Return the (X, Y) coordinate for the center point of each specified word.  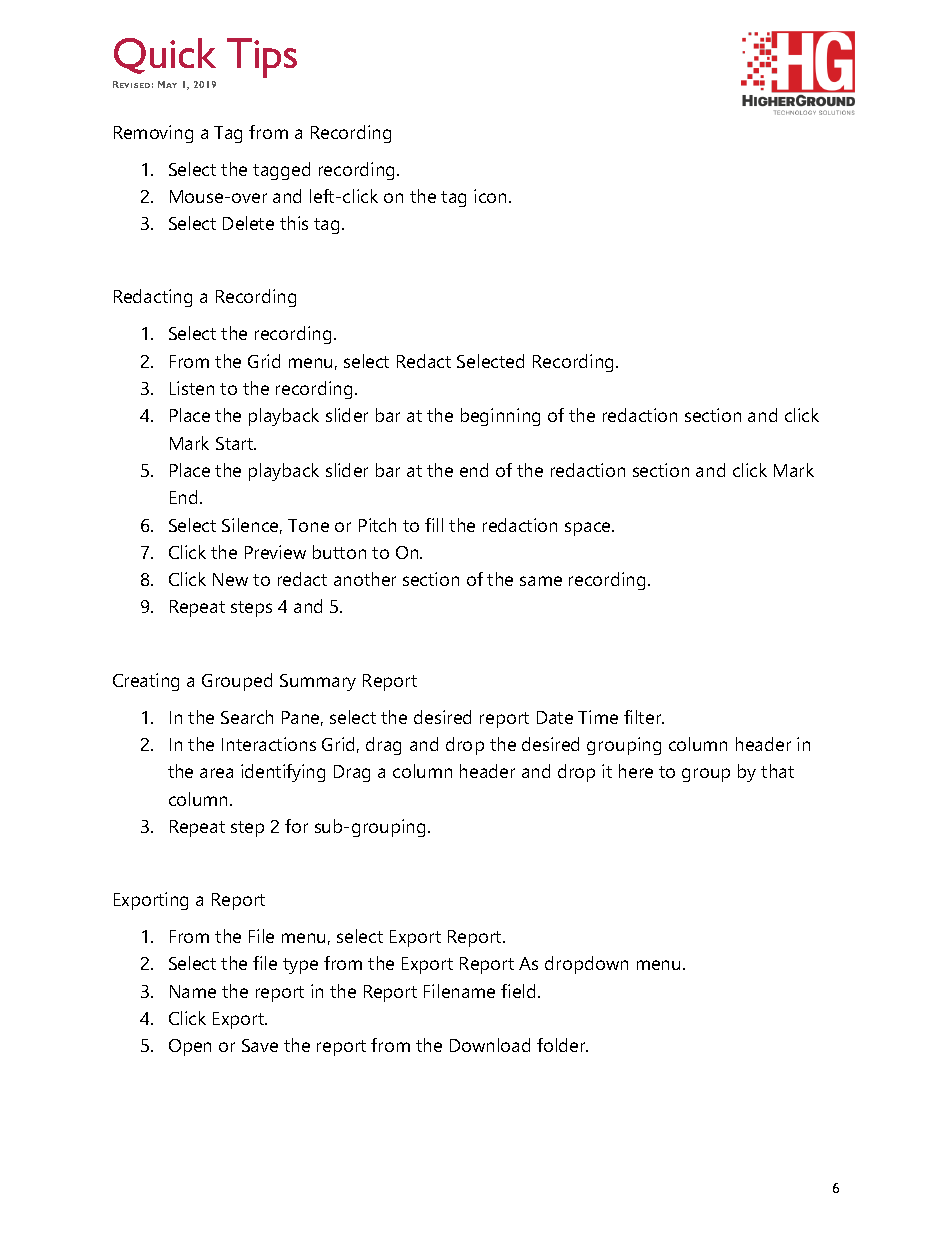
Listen (192, 388)
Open (190, 1047)
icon (492, 196)
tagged (281, 171)
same (541, 581)
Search (247, 717)
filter (644, 717)
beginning (500, 417)
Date (555, 717)
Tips (262, 58)
